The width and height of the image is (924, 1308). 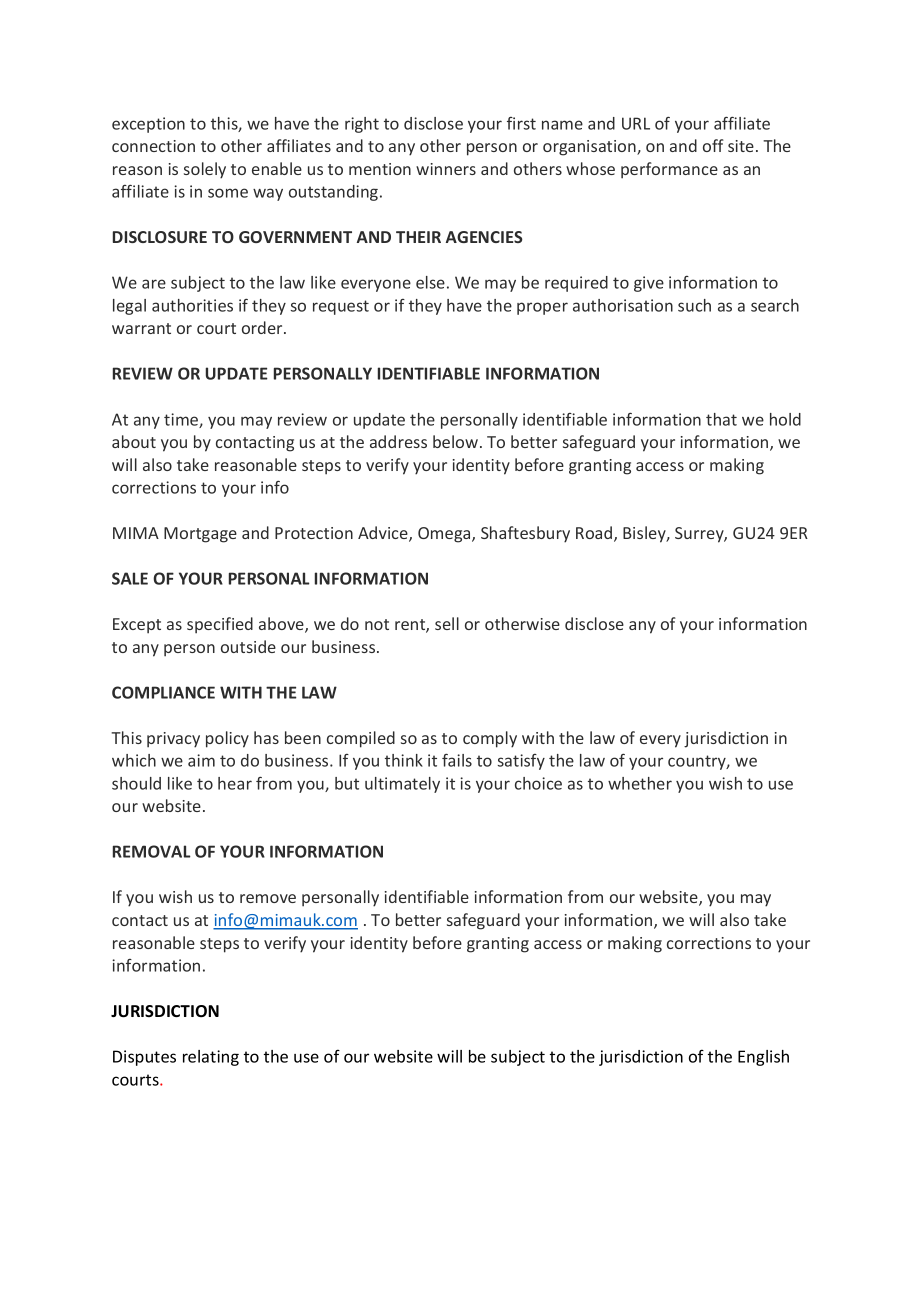 I want to click on below, so click(x=457, y=441).
